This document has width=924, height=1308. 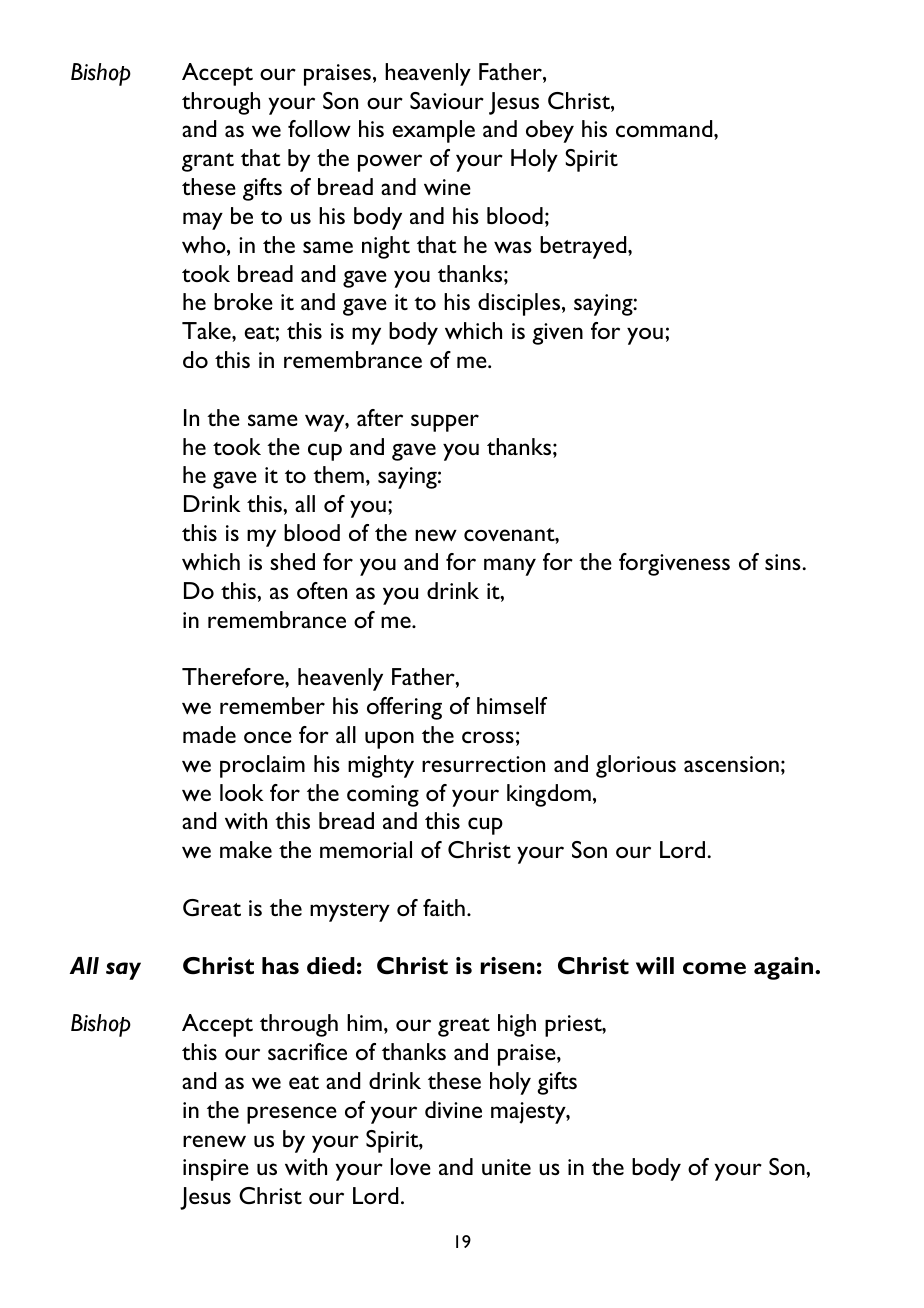 I want to click on Therefore, so click(x=234, y=676).
